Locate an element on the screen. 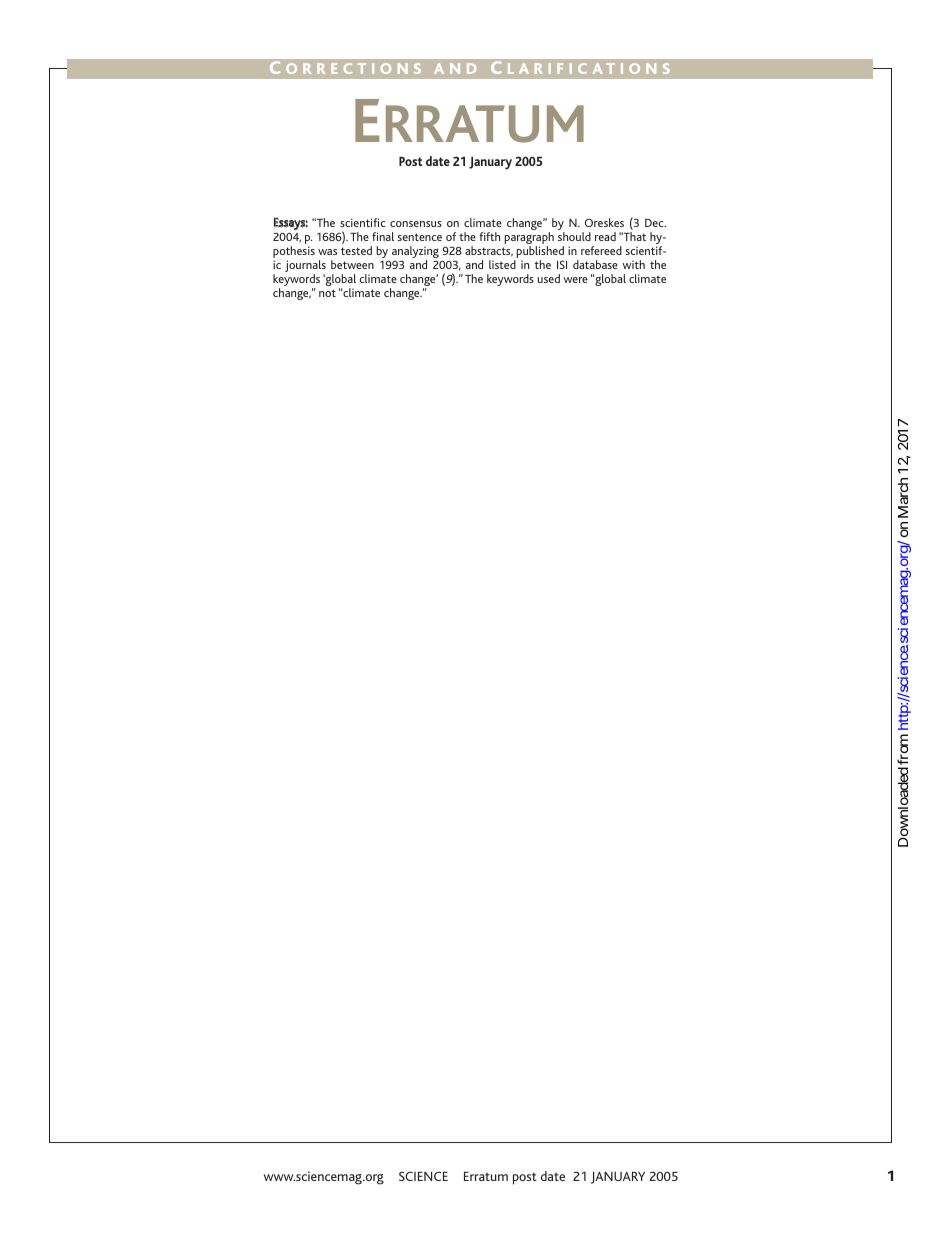 This screenshot has height=1233, width=952. with is located at coordinates (633, 264).
